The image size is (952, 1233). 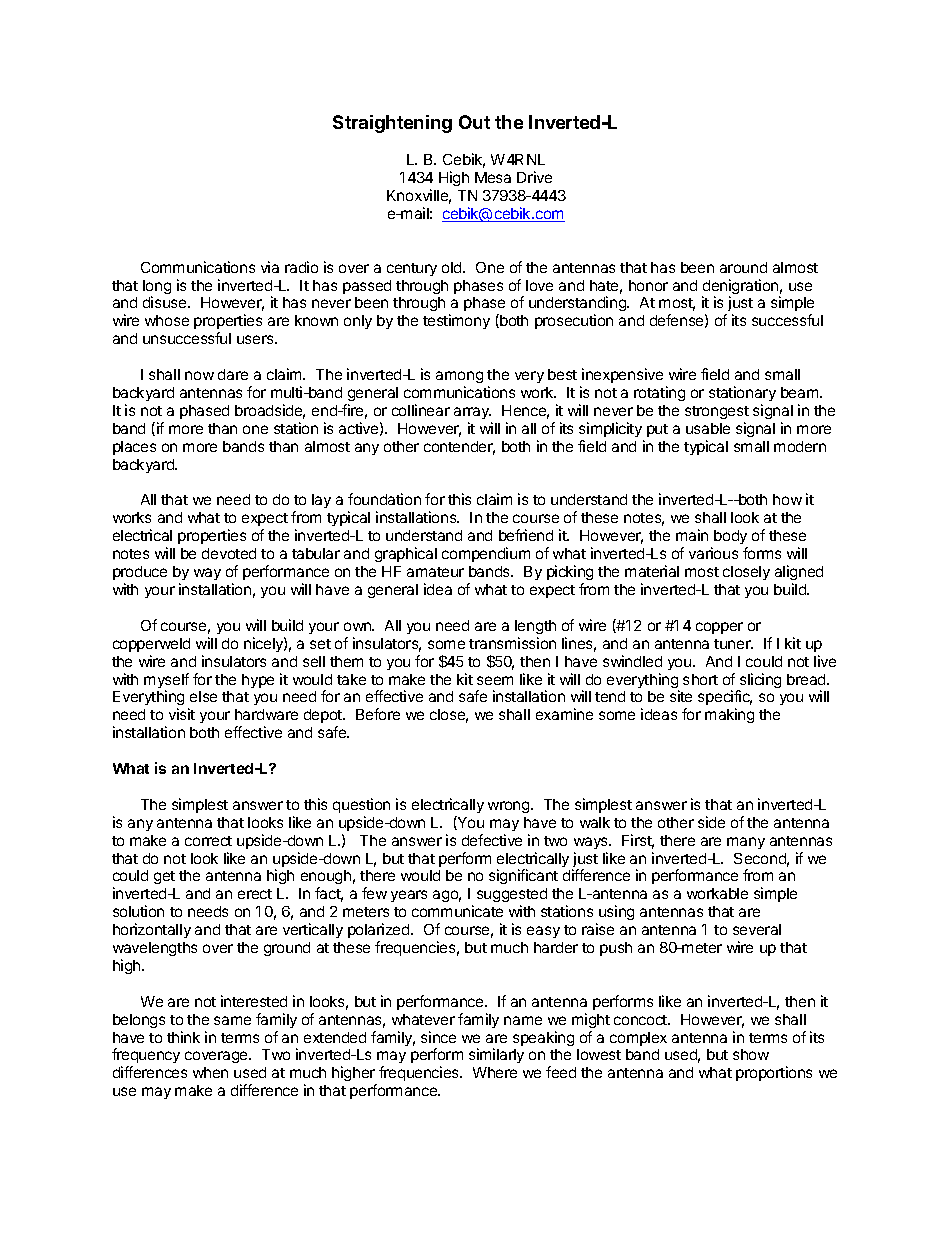 What do you see at coordinates (717, 412) in the screenshot?
I see `strongest` at bounding box center [717, 412].
